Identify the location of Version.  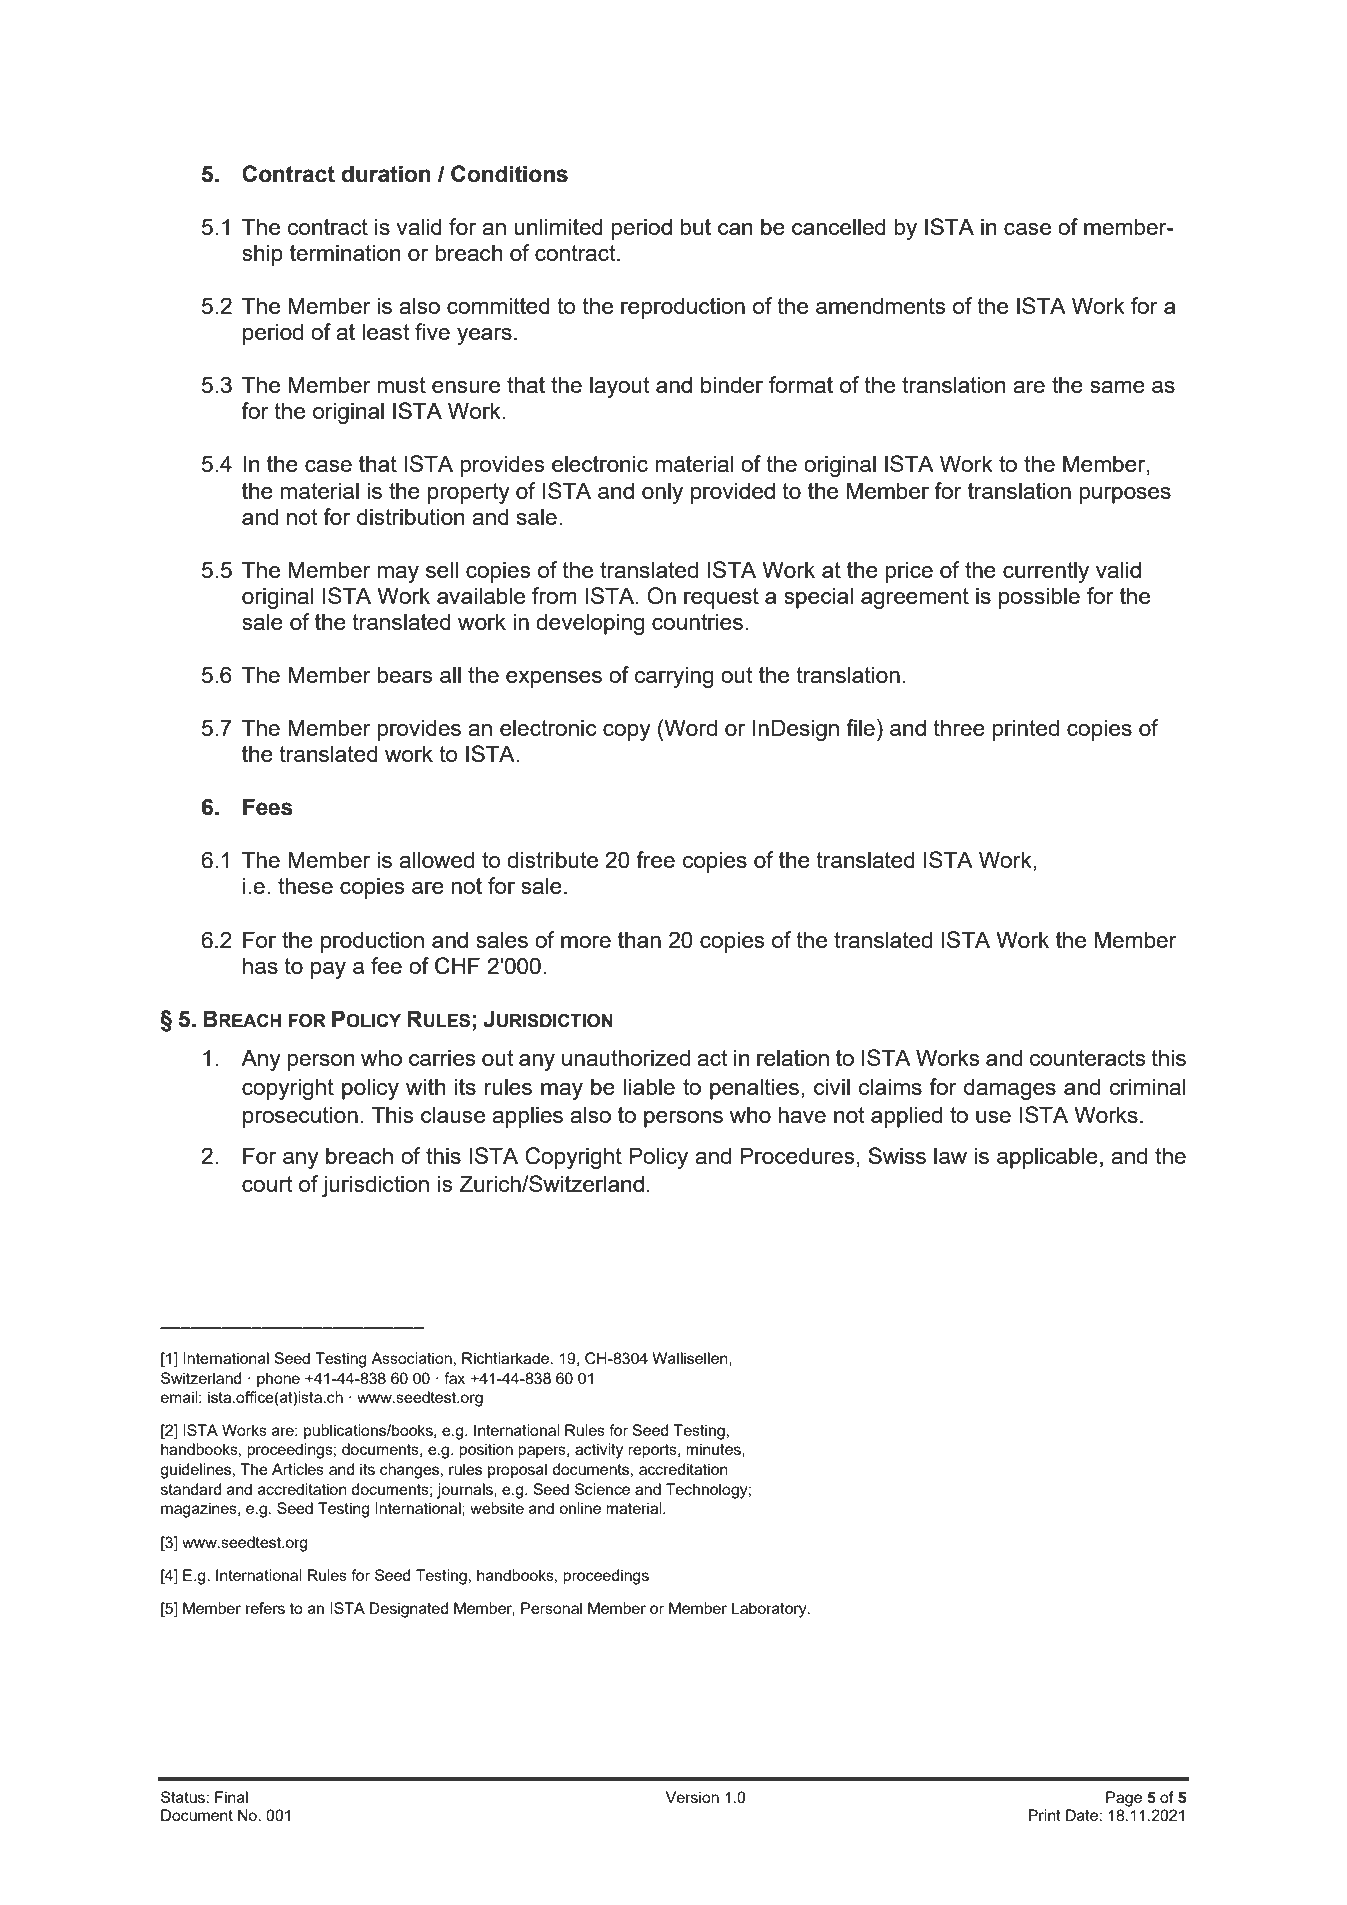
(692, 1797).
